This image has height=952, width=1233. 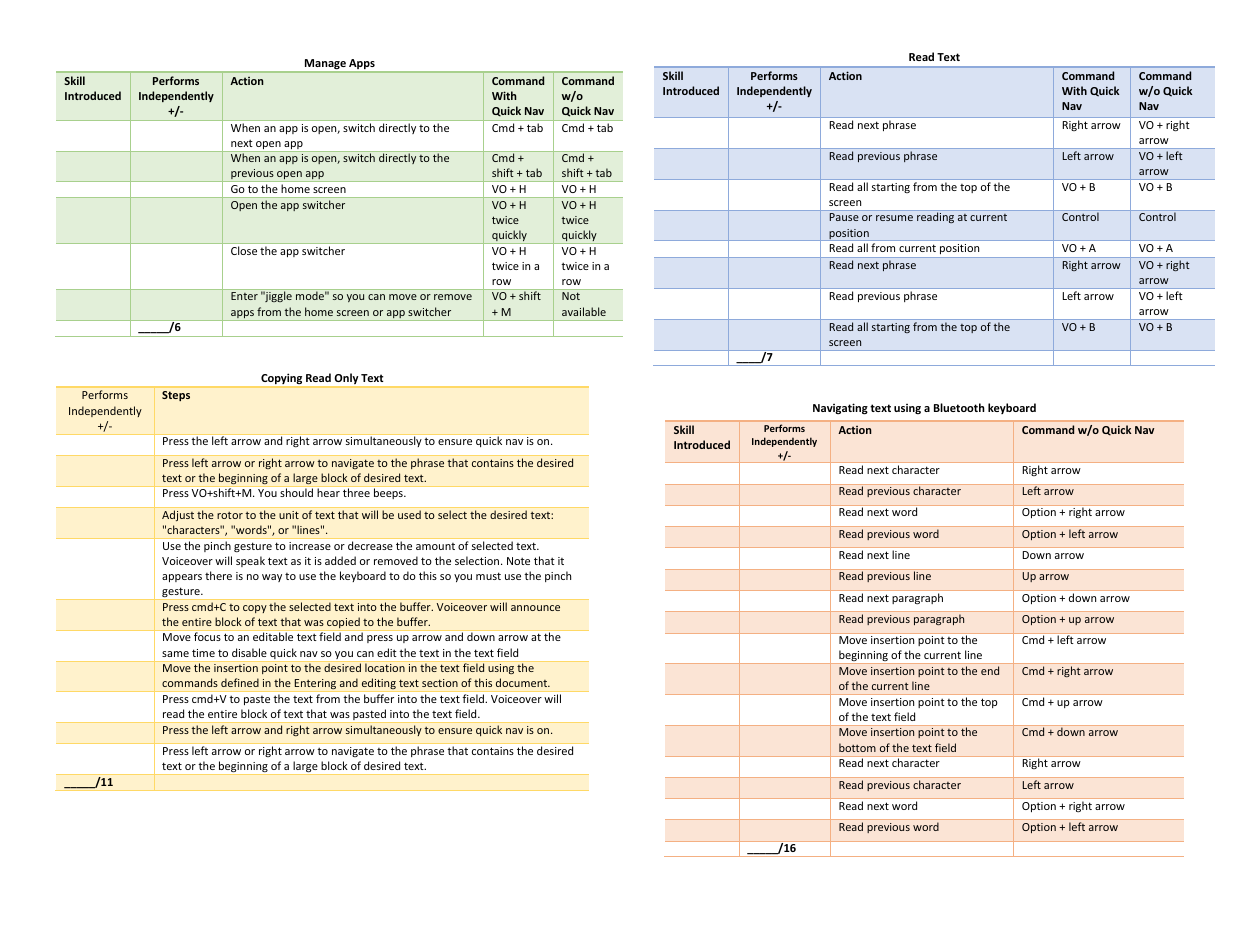 I want to click on way, so click(x=272, y=578).
